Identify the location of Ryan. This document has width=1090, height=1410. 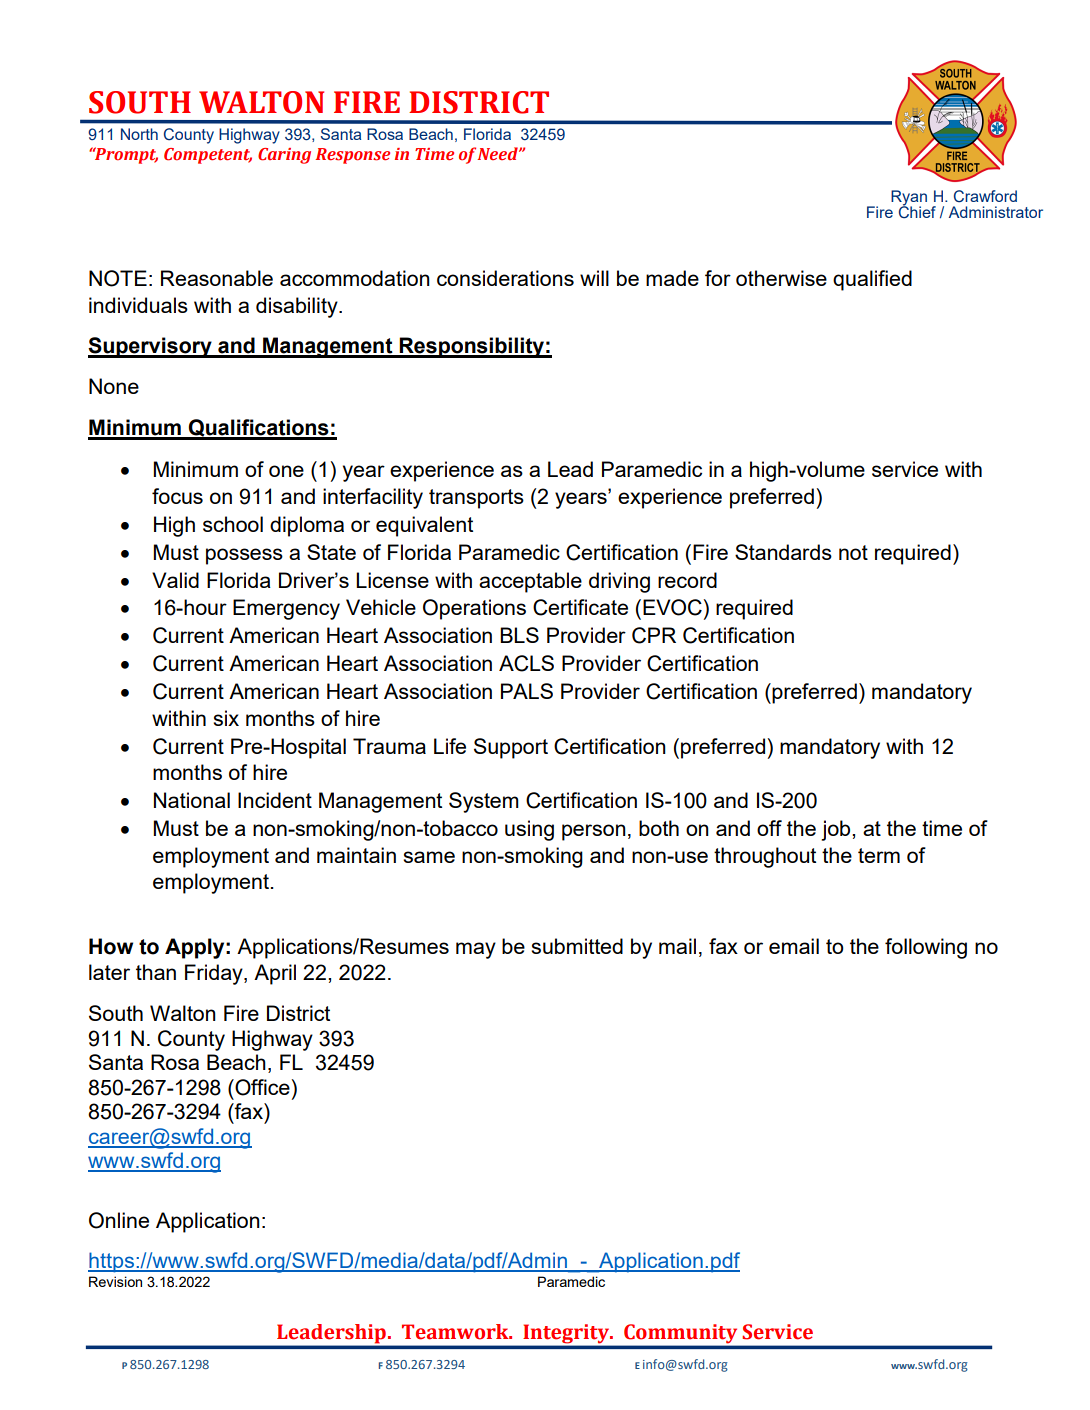
(909, 198).
